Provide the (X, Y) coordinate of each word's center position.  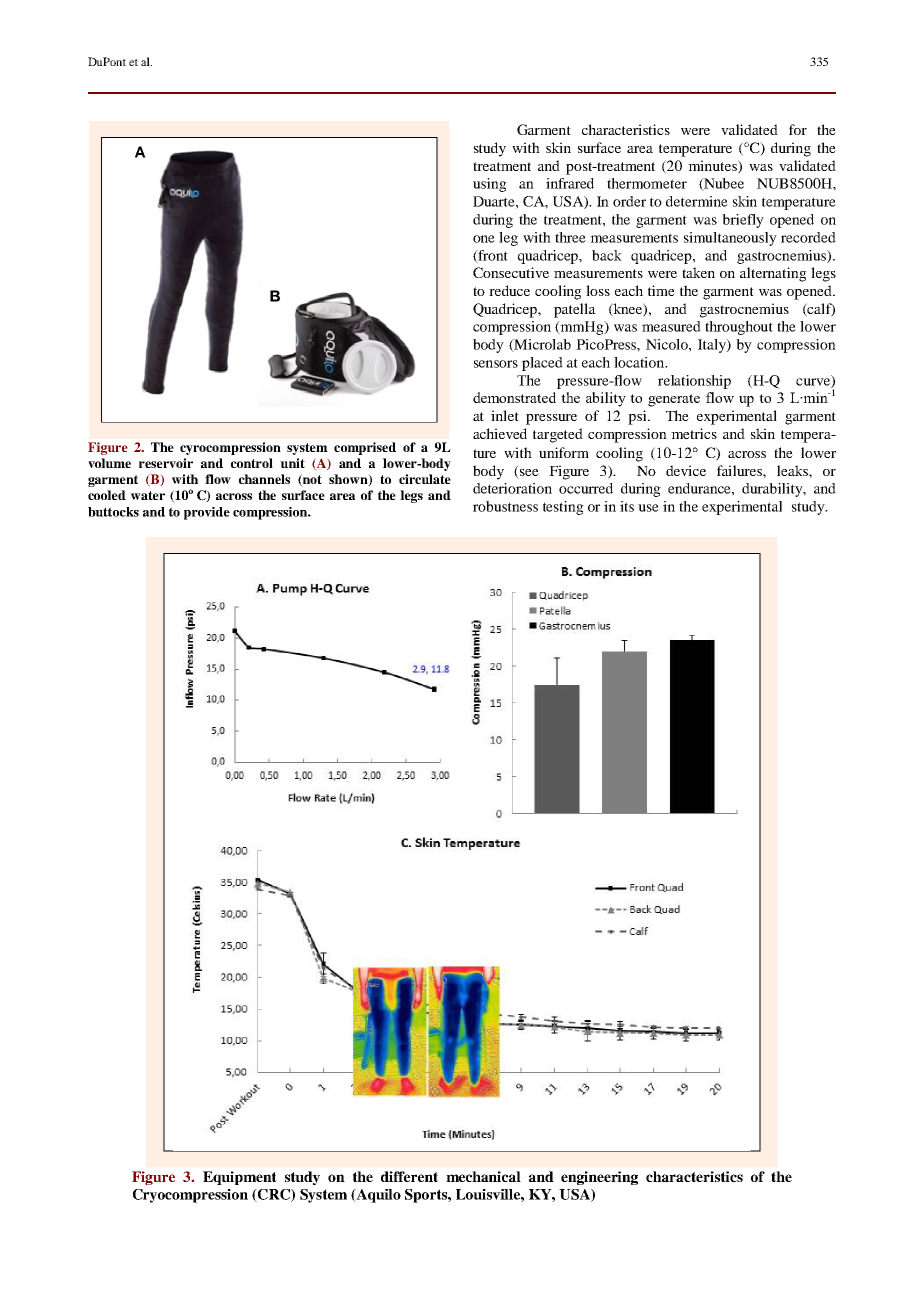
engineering (599, 1178)
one (484, 239)
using (490, 185)
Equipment (240, 1178)
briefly (743, 221)
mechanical (483, 1176)
